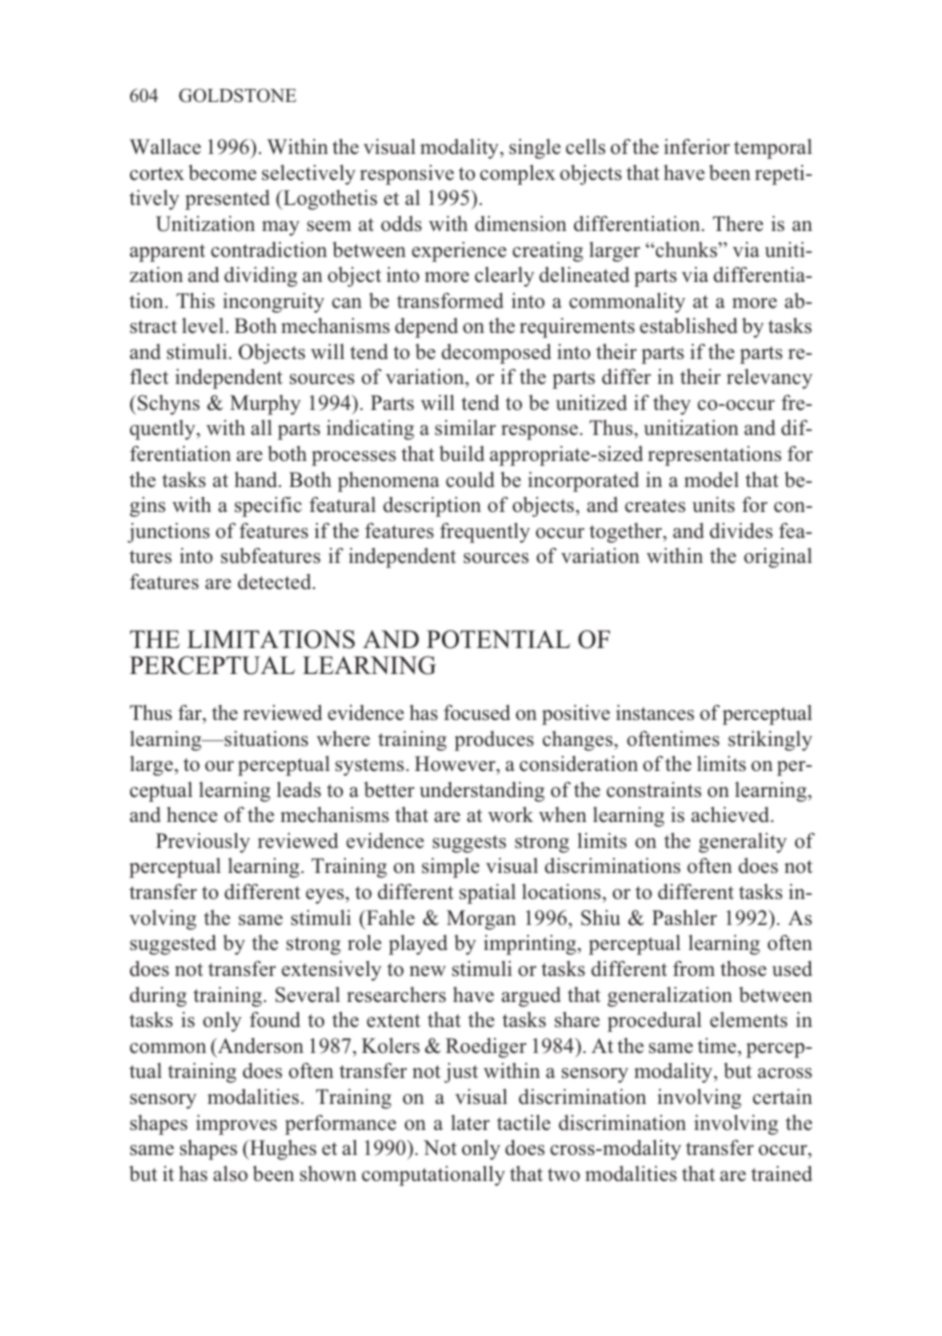  What do you see at coordinates (781, 1173) in the document?
I see `trained` at bounding box center [781, 1173].
